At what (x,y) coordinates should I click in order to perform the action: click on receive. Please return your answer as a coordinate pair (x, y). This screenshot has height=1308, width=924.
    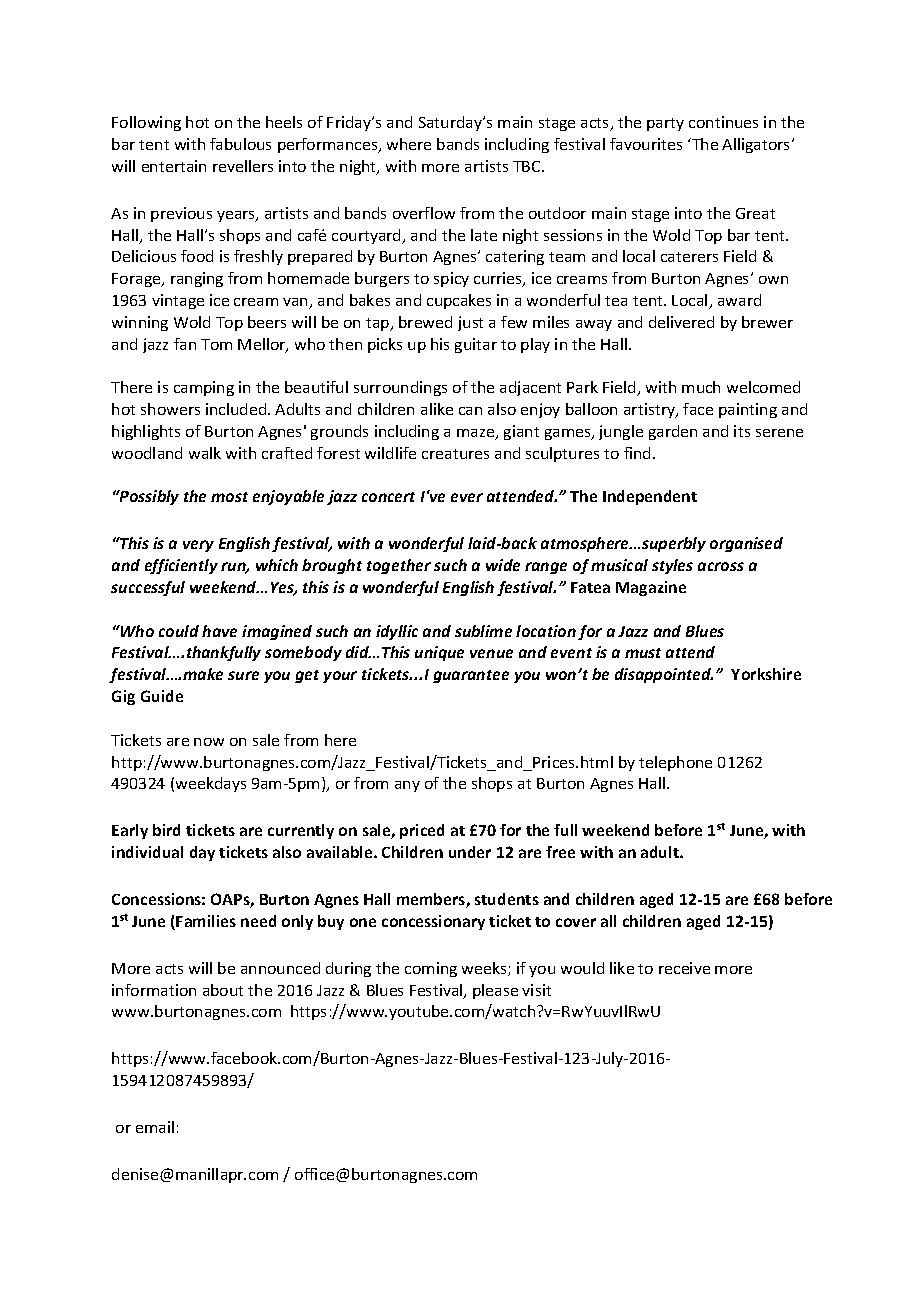
    Looking at the image, I should click on (684, 968).
